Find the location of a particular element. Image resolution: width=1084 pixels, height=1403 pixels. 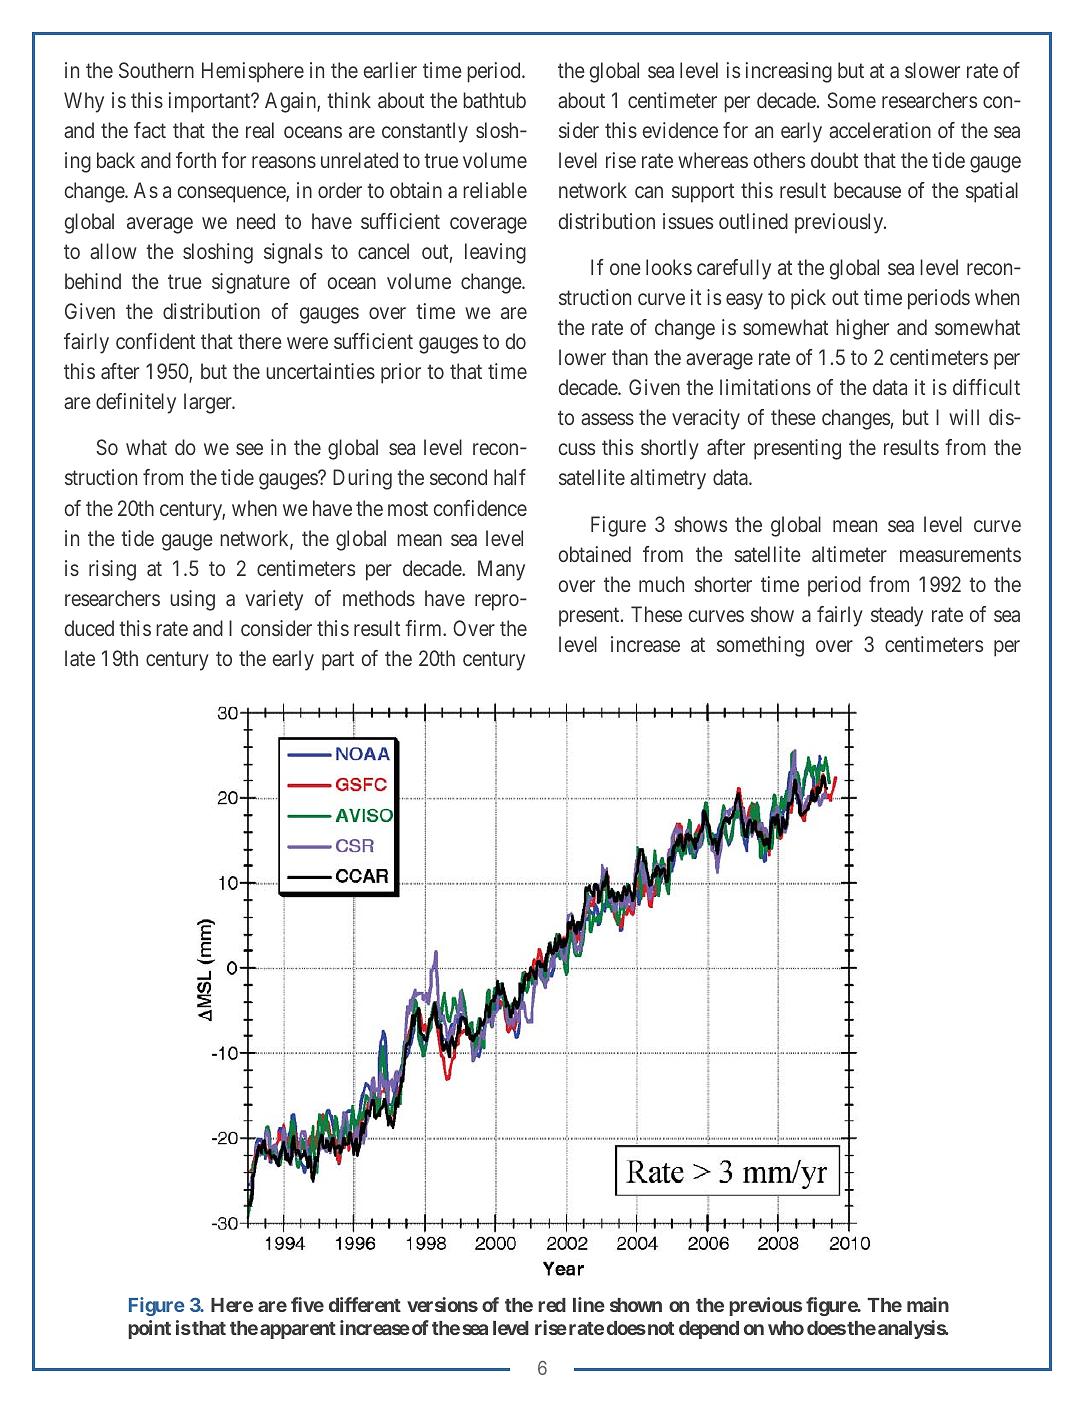

methods is located at coordinates (379, 598).
